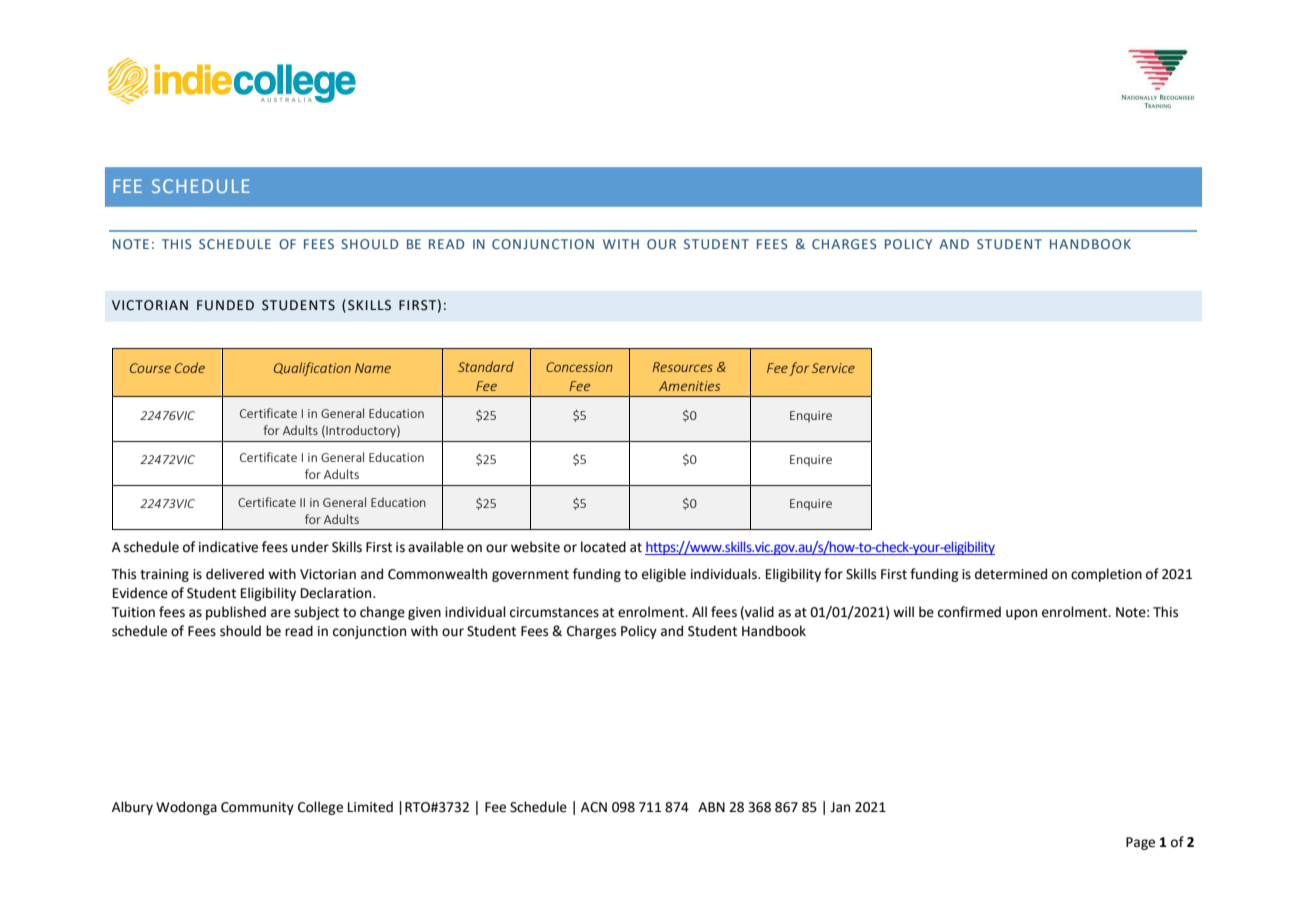 The width and height of the page is (1307, 924). Describe the element at coordinates (257, 808) in the page. I see `Community` at that location.
